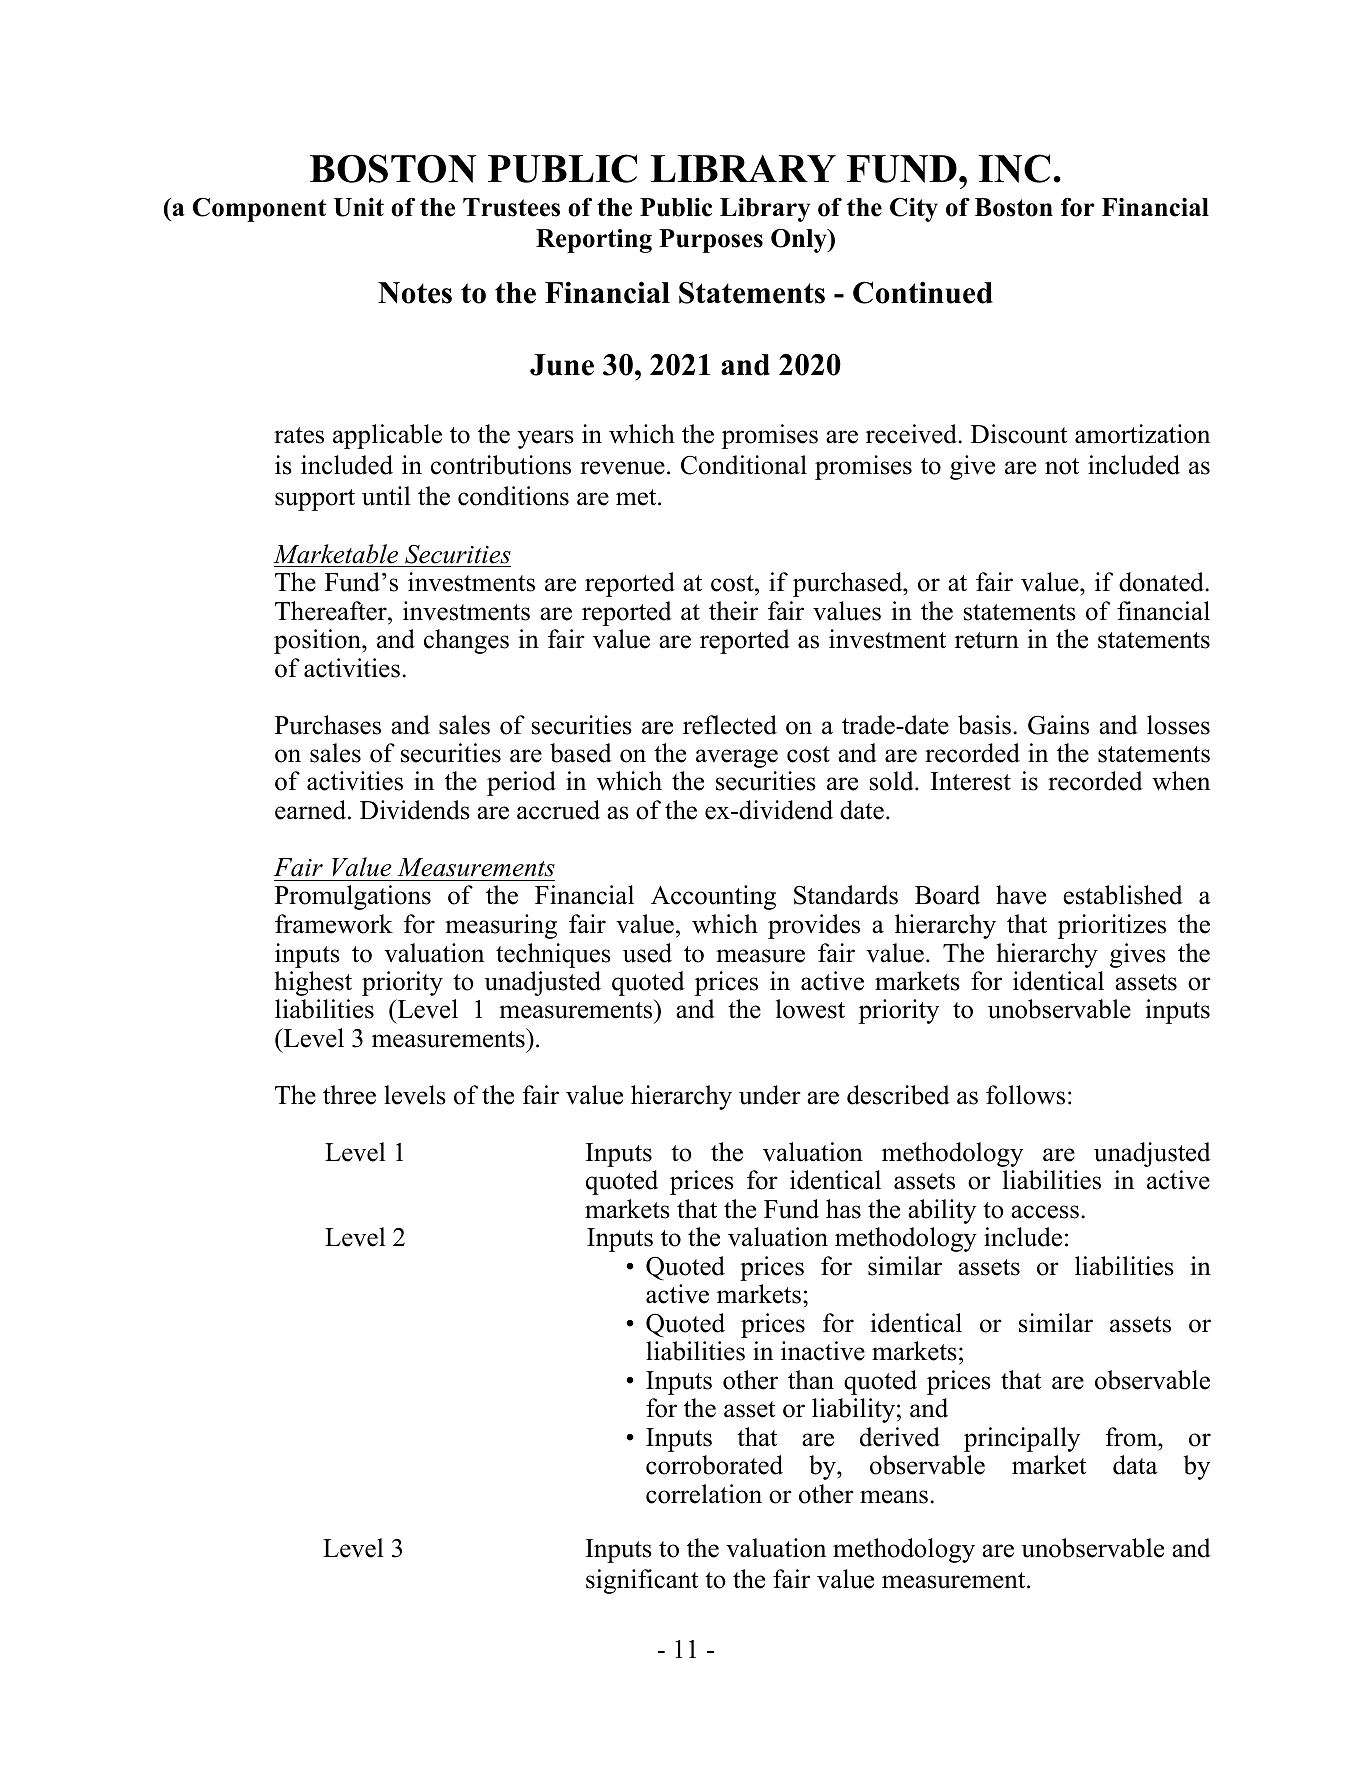  I want to click on significant, so click(642, 1581).
